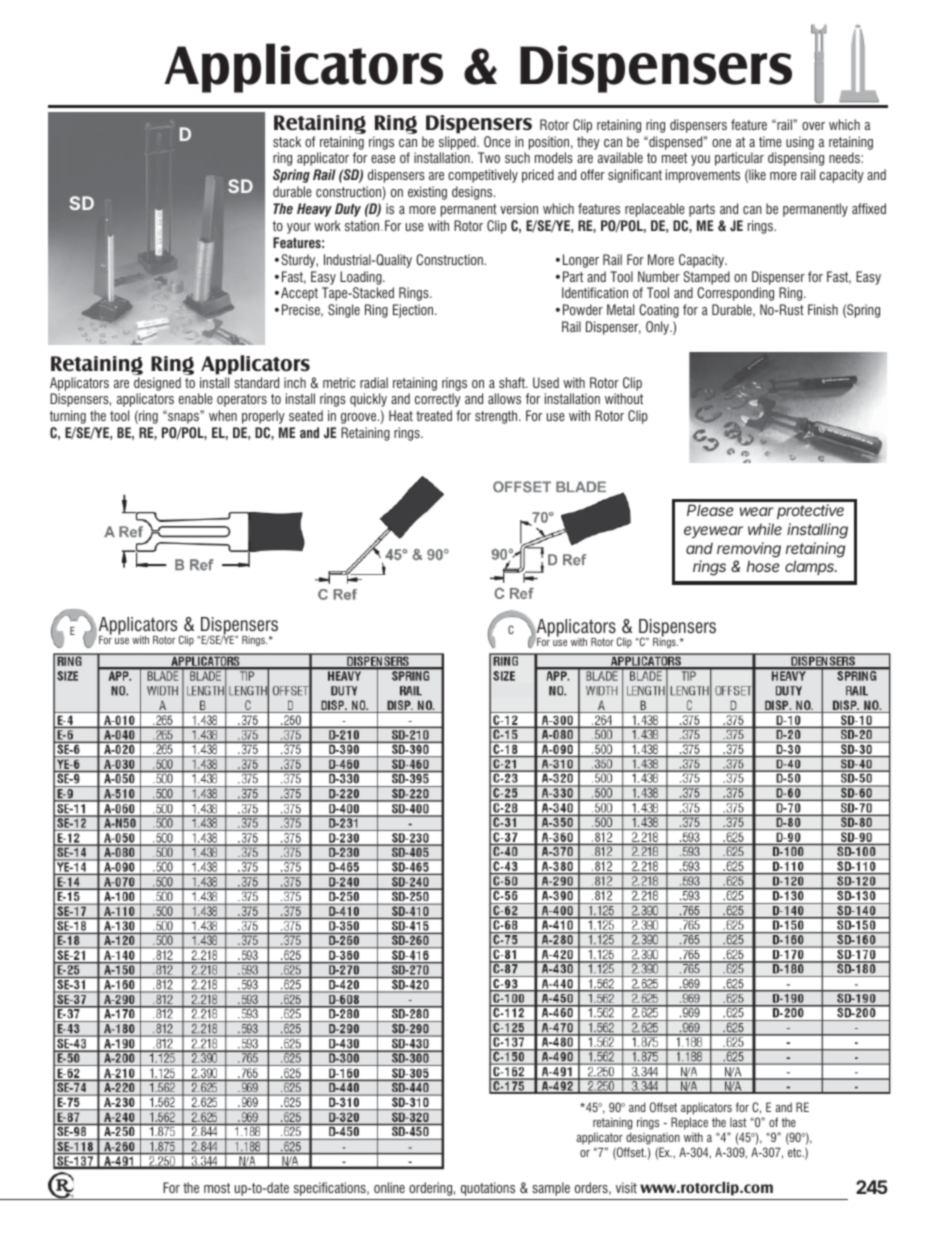 The width and height of the page is (952, 1233). I want to click on Heavy, so click(314, 210).
